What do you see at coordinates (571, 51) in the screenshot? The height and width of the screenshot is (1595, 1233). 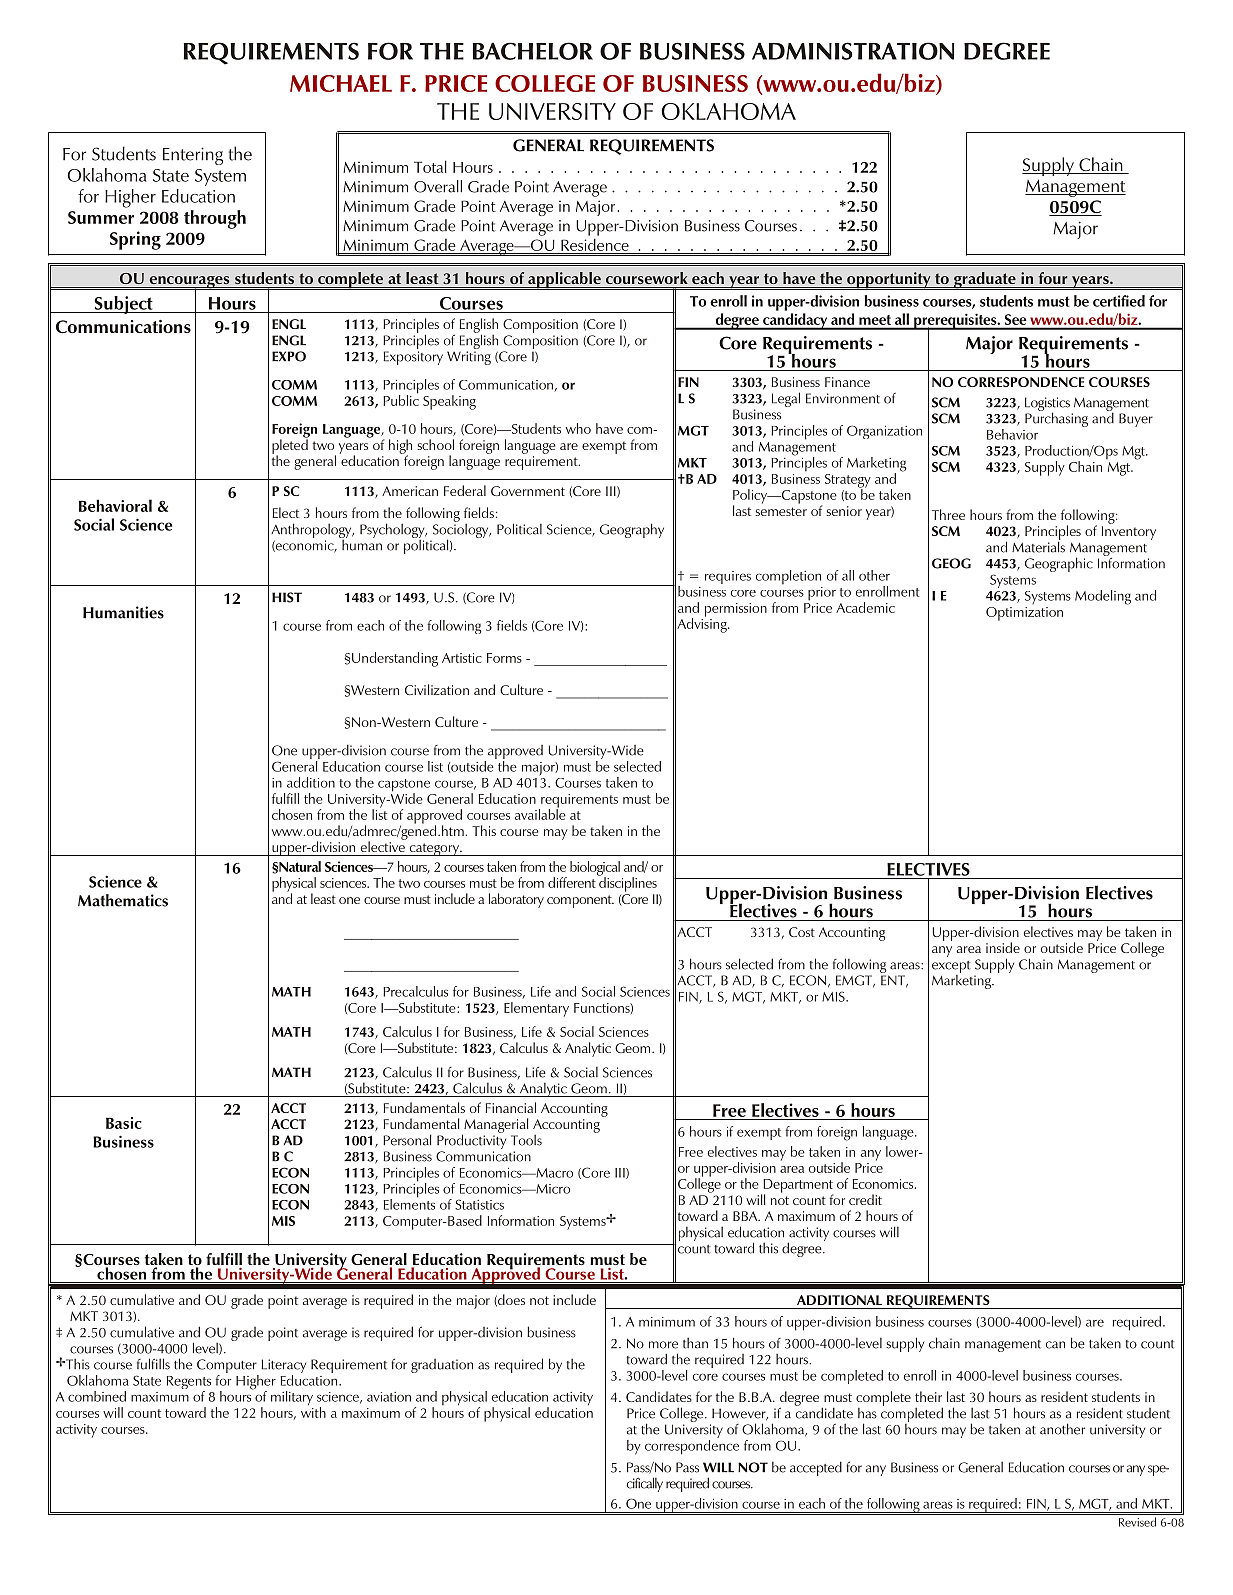 I see `LOR` at bounding box center [571, 51].
